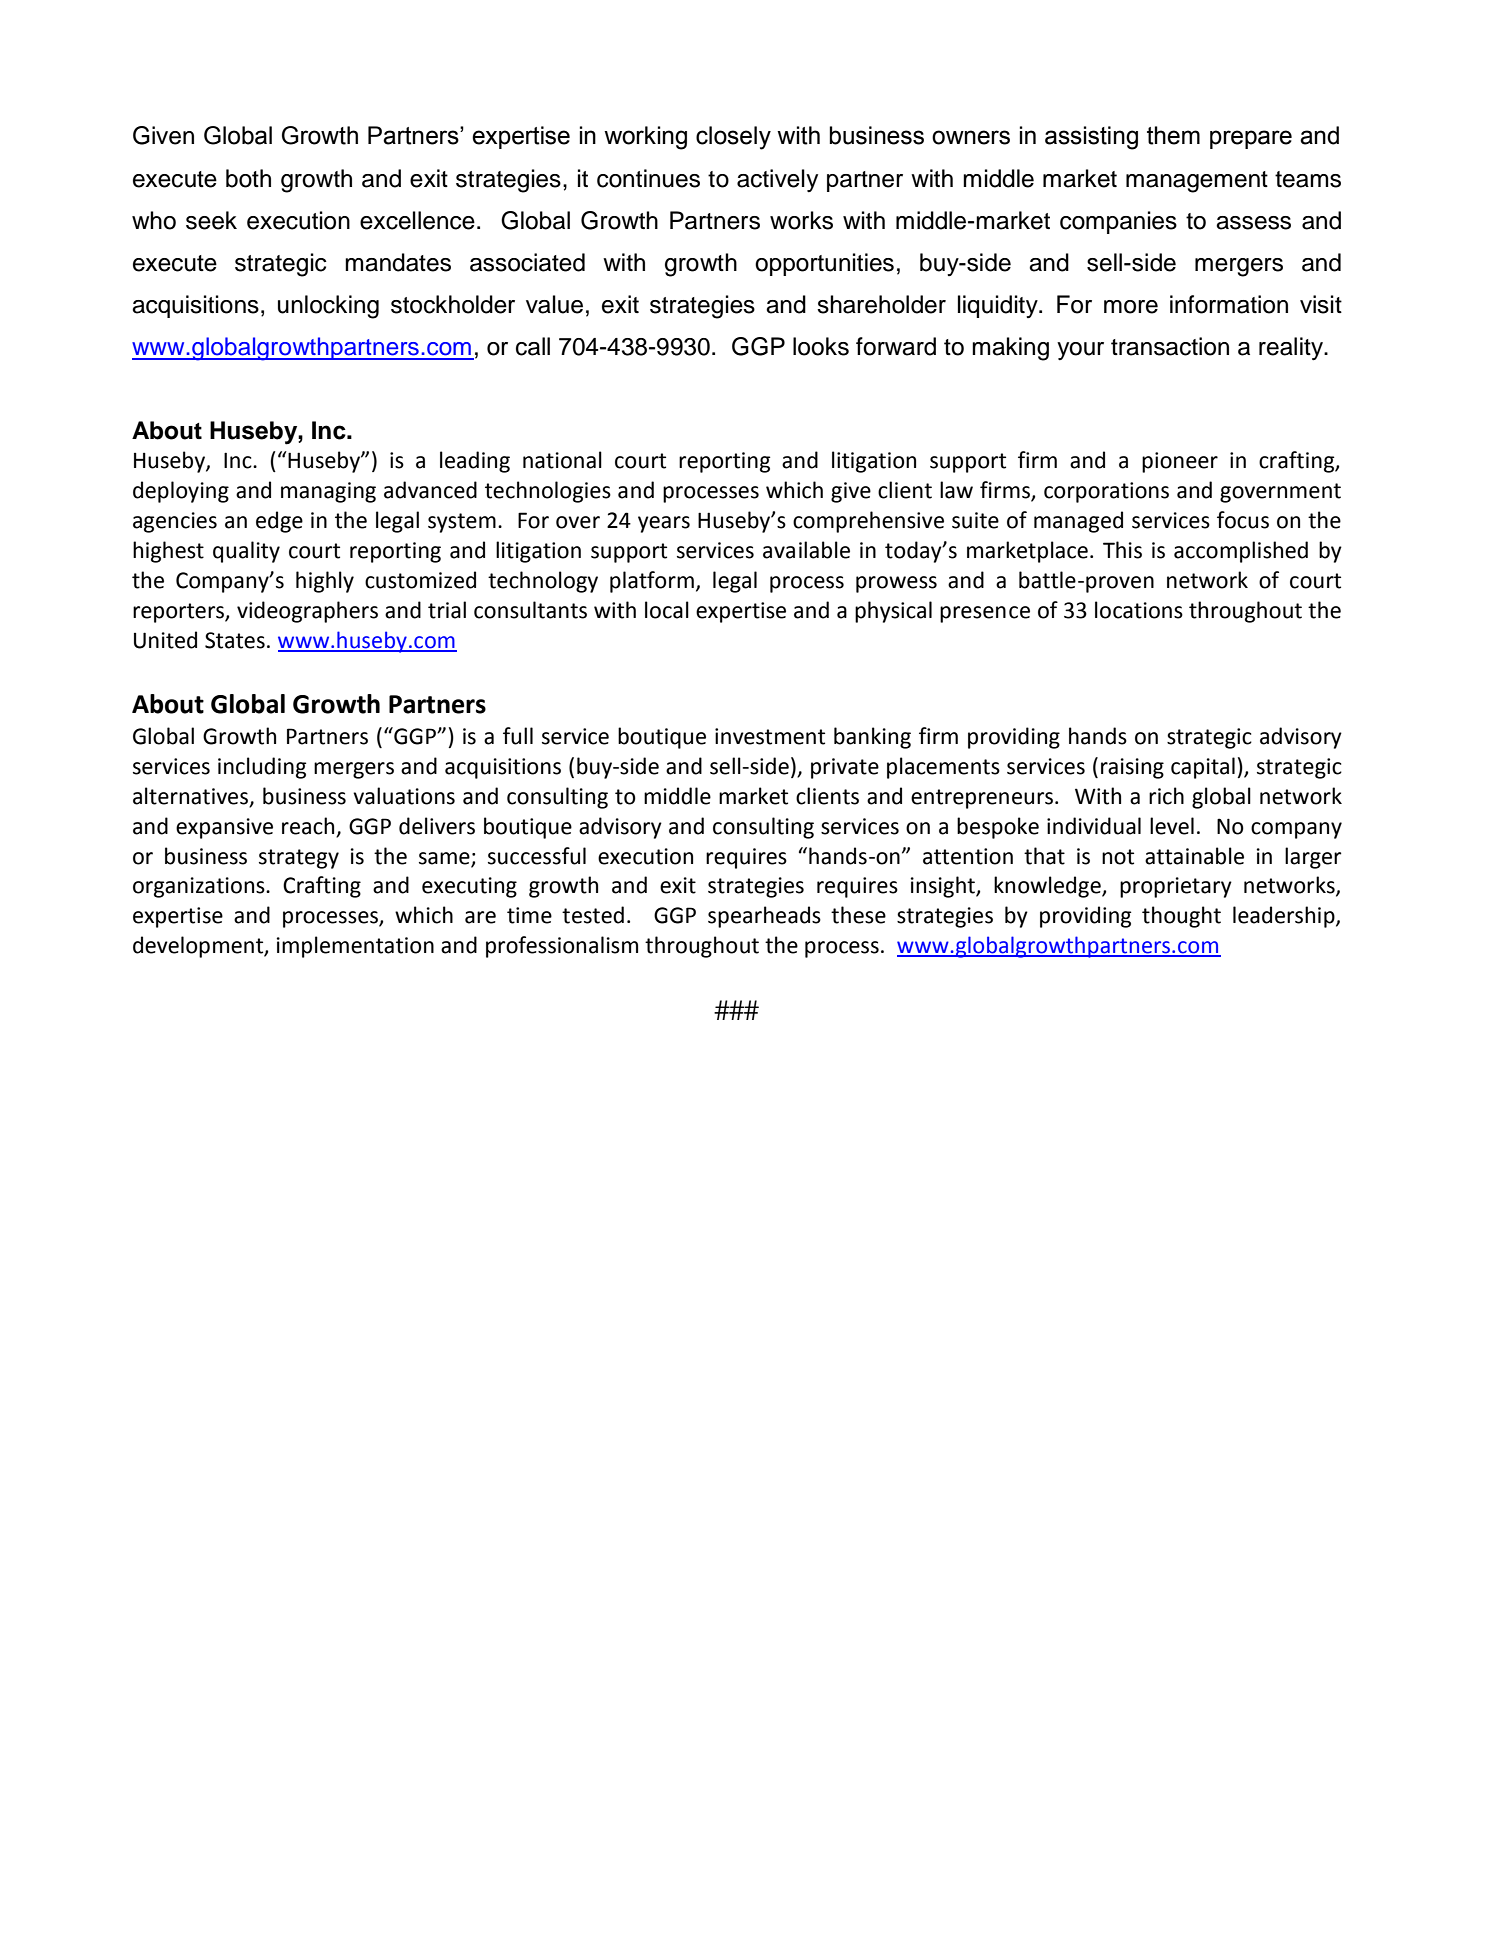 The height and width of the image is (1937, 1496). What do you see at coordinates (764, 917) in the image?
I see `spearheads` at bounding box center [764, 917].
